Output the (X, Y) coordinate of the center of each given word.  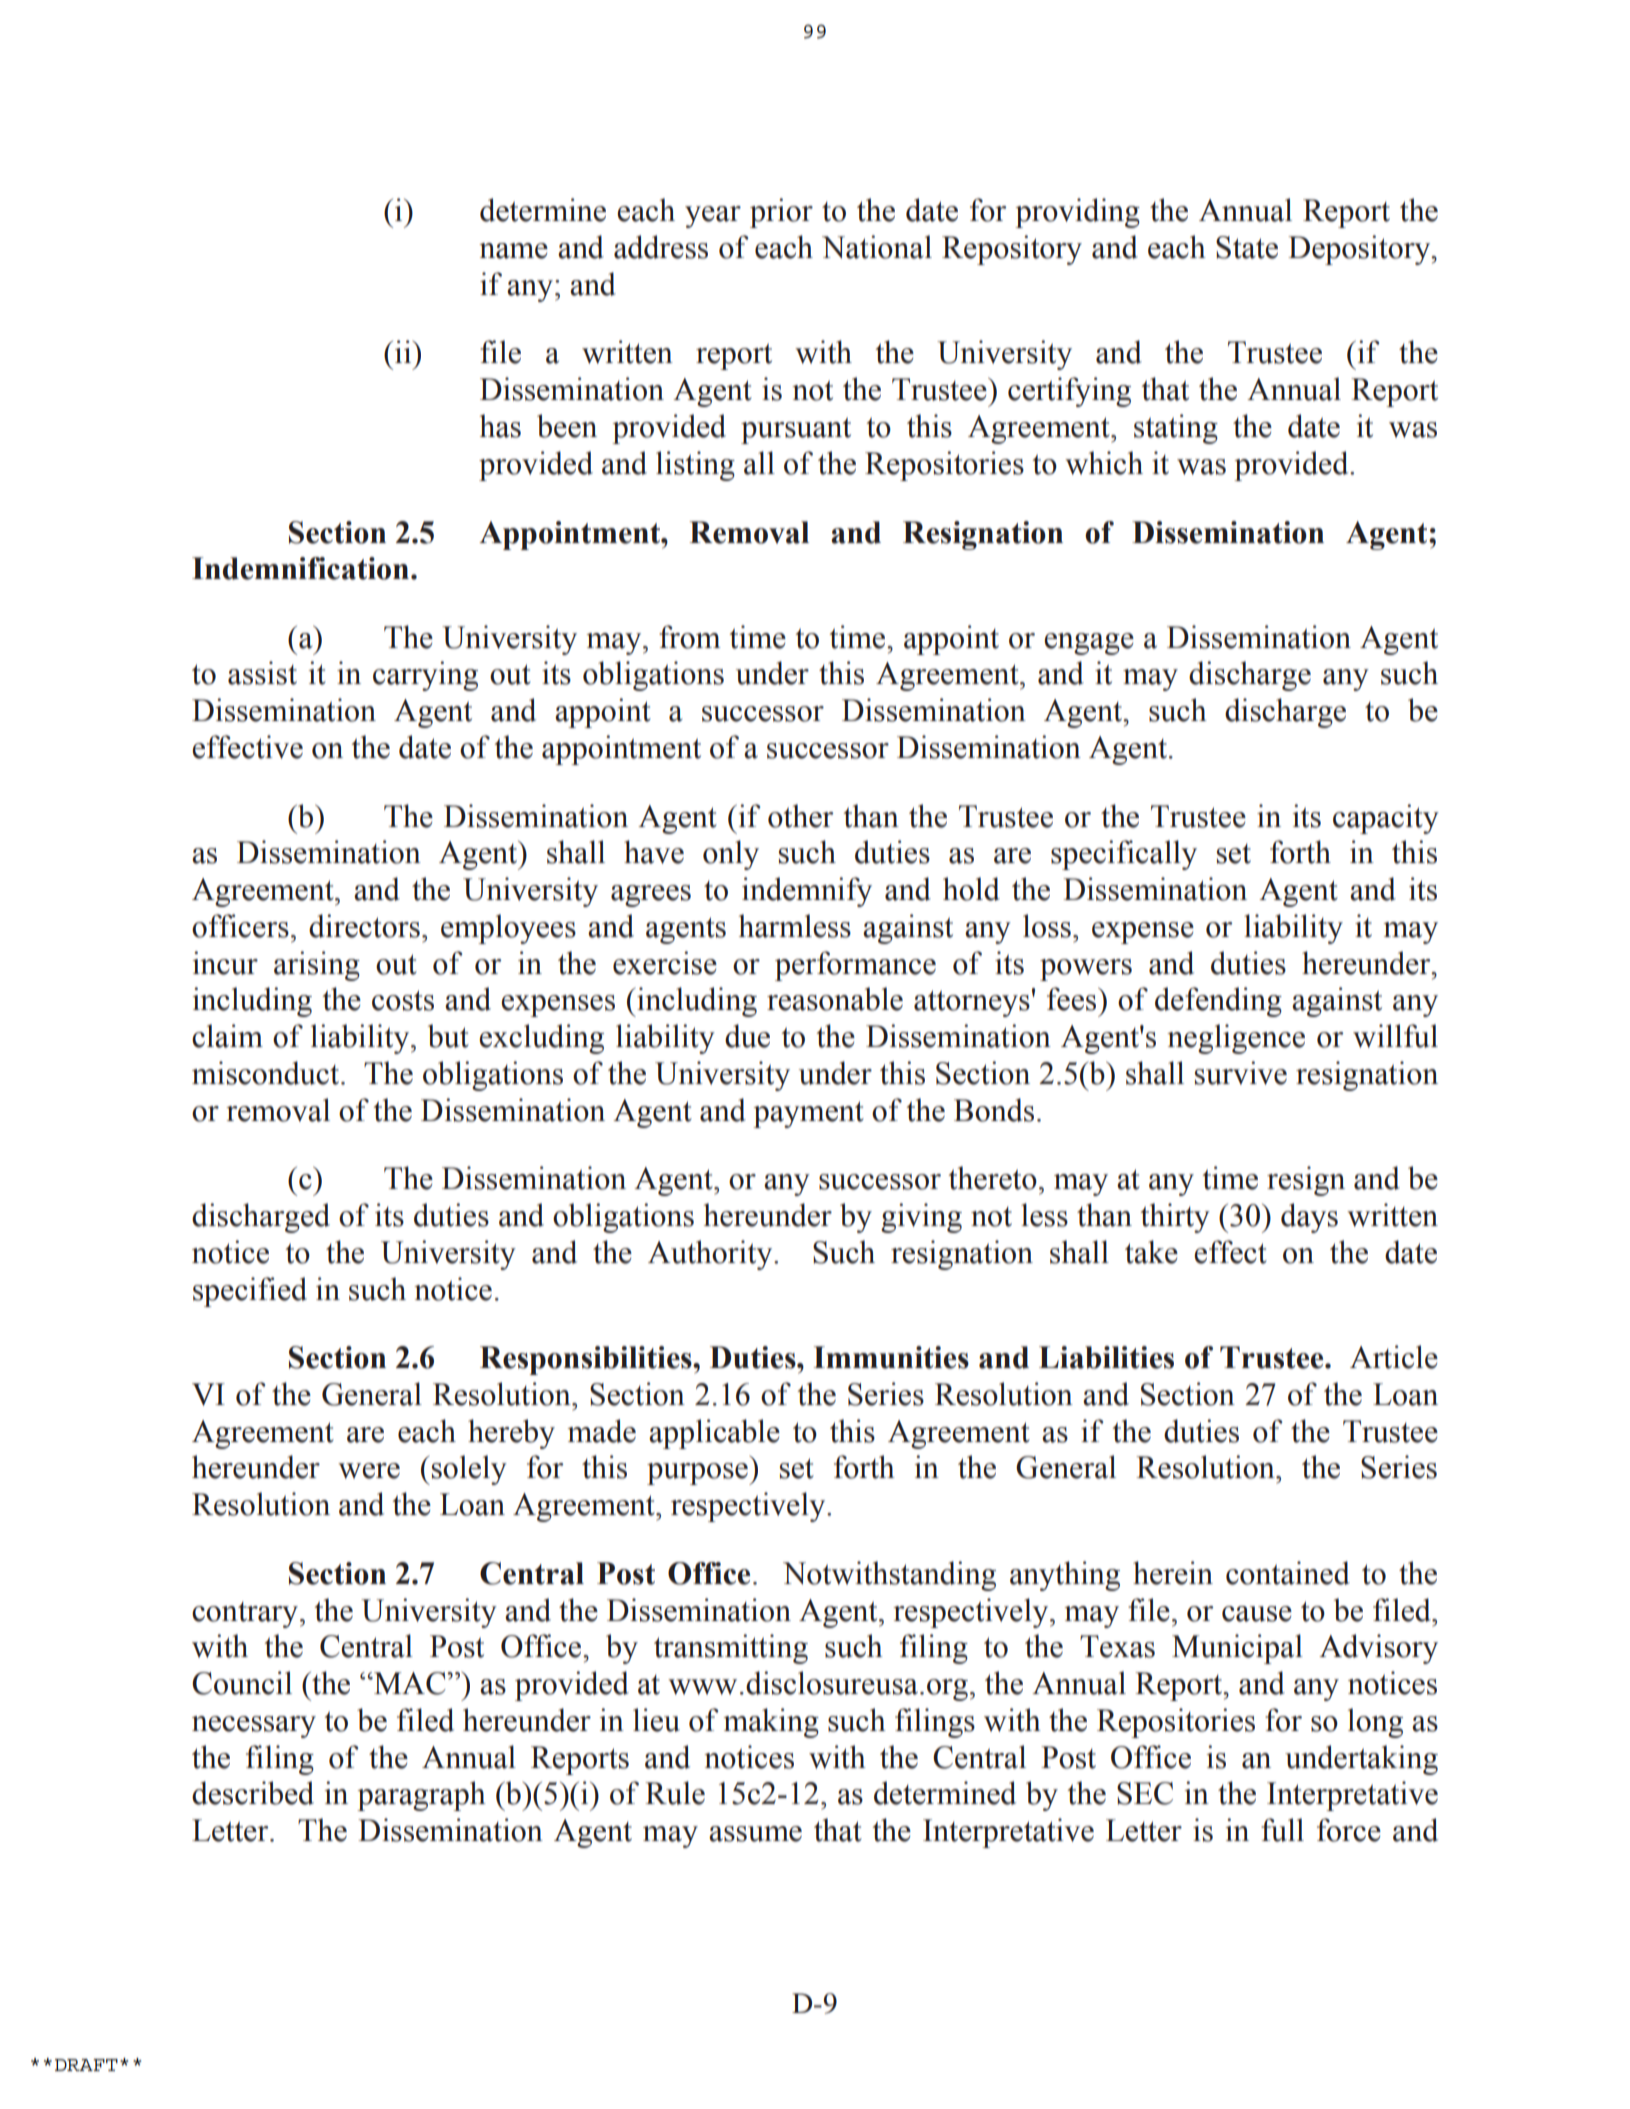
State (1247, 247)
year (713, 217)
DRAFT (86, 2065)
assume (755, 1834)
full (1282, 1830)
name (513, 251)
